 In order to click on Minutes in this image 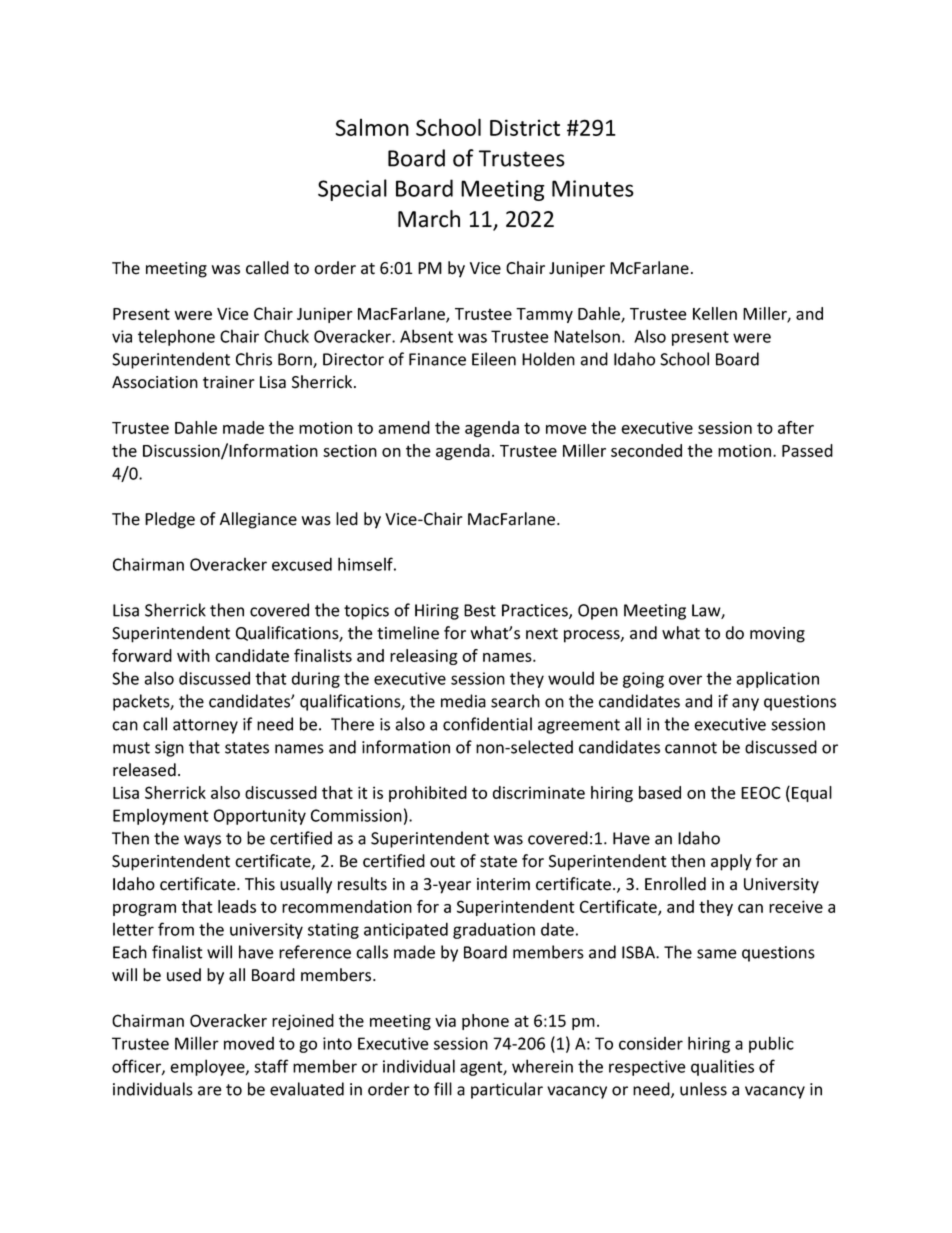, I will do `click(593, 188)`.
